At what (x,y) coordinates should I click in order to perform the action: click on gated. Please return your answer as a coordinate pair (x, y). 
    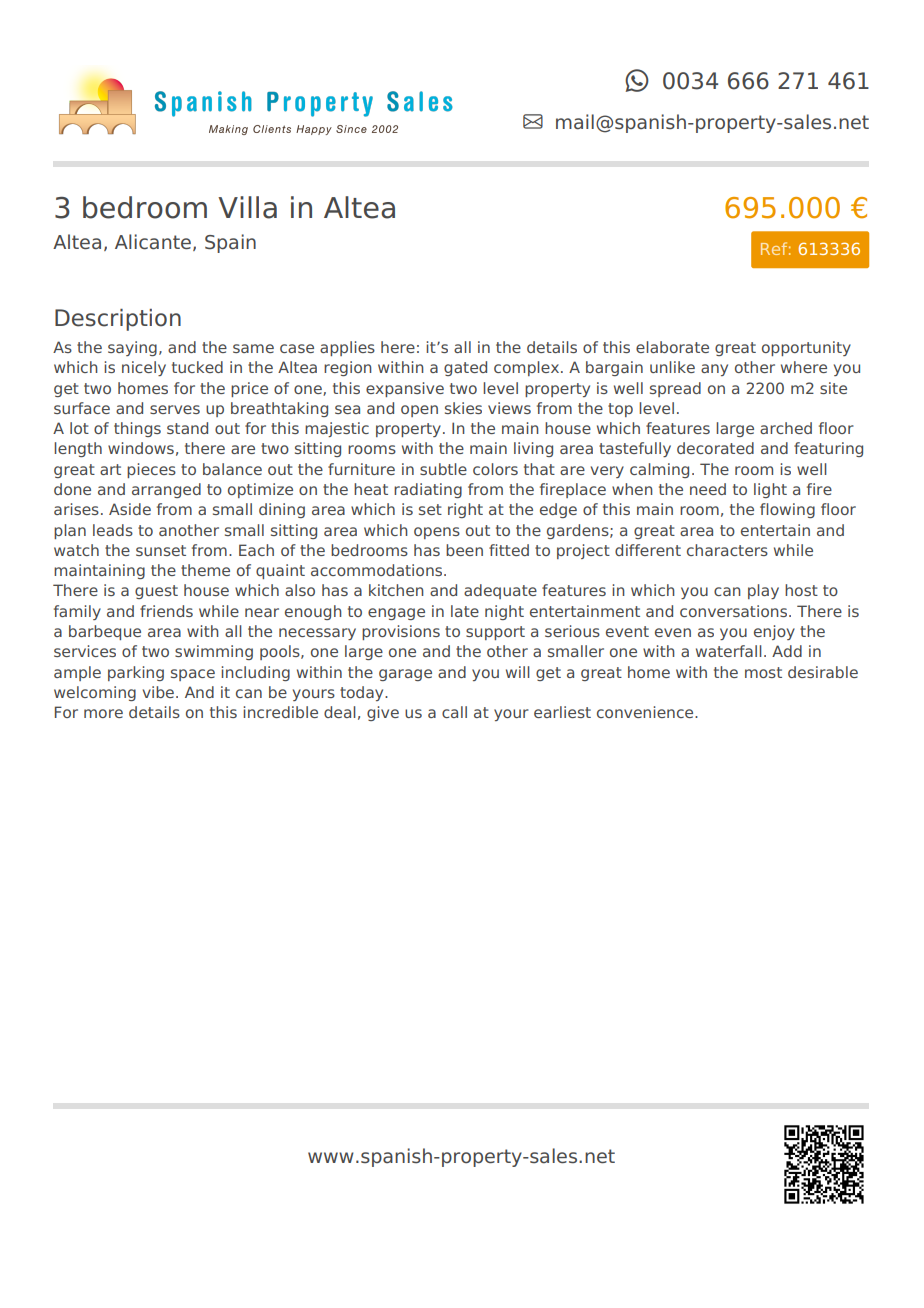
    Looking at the image, I should click on (465, 368).
